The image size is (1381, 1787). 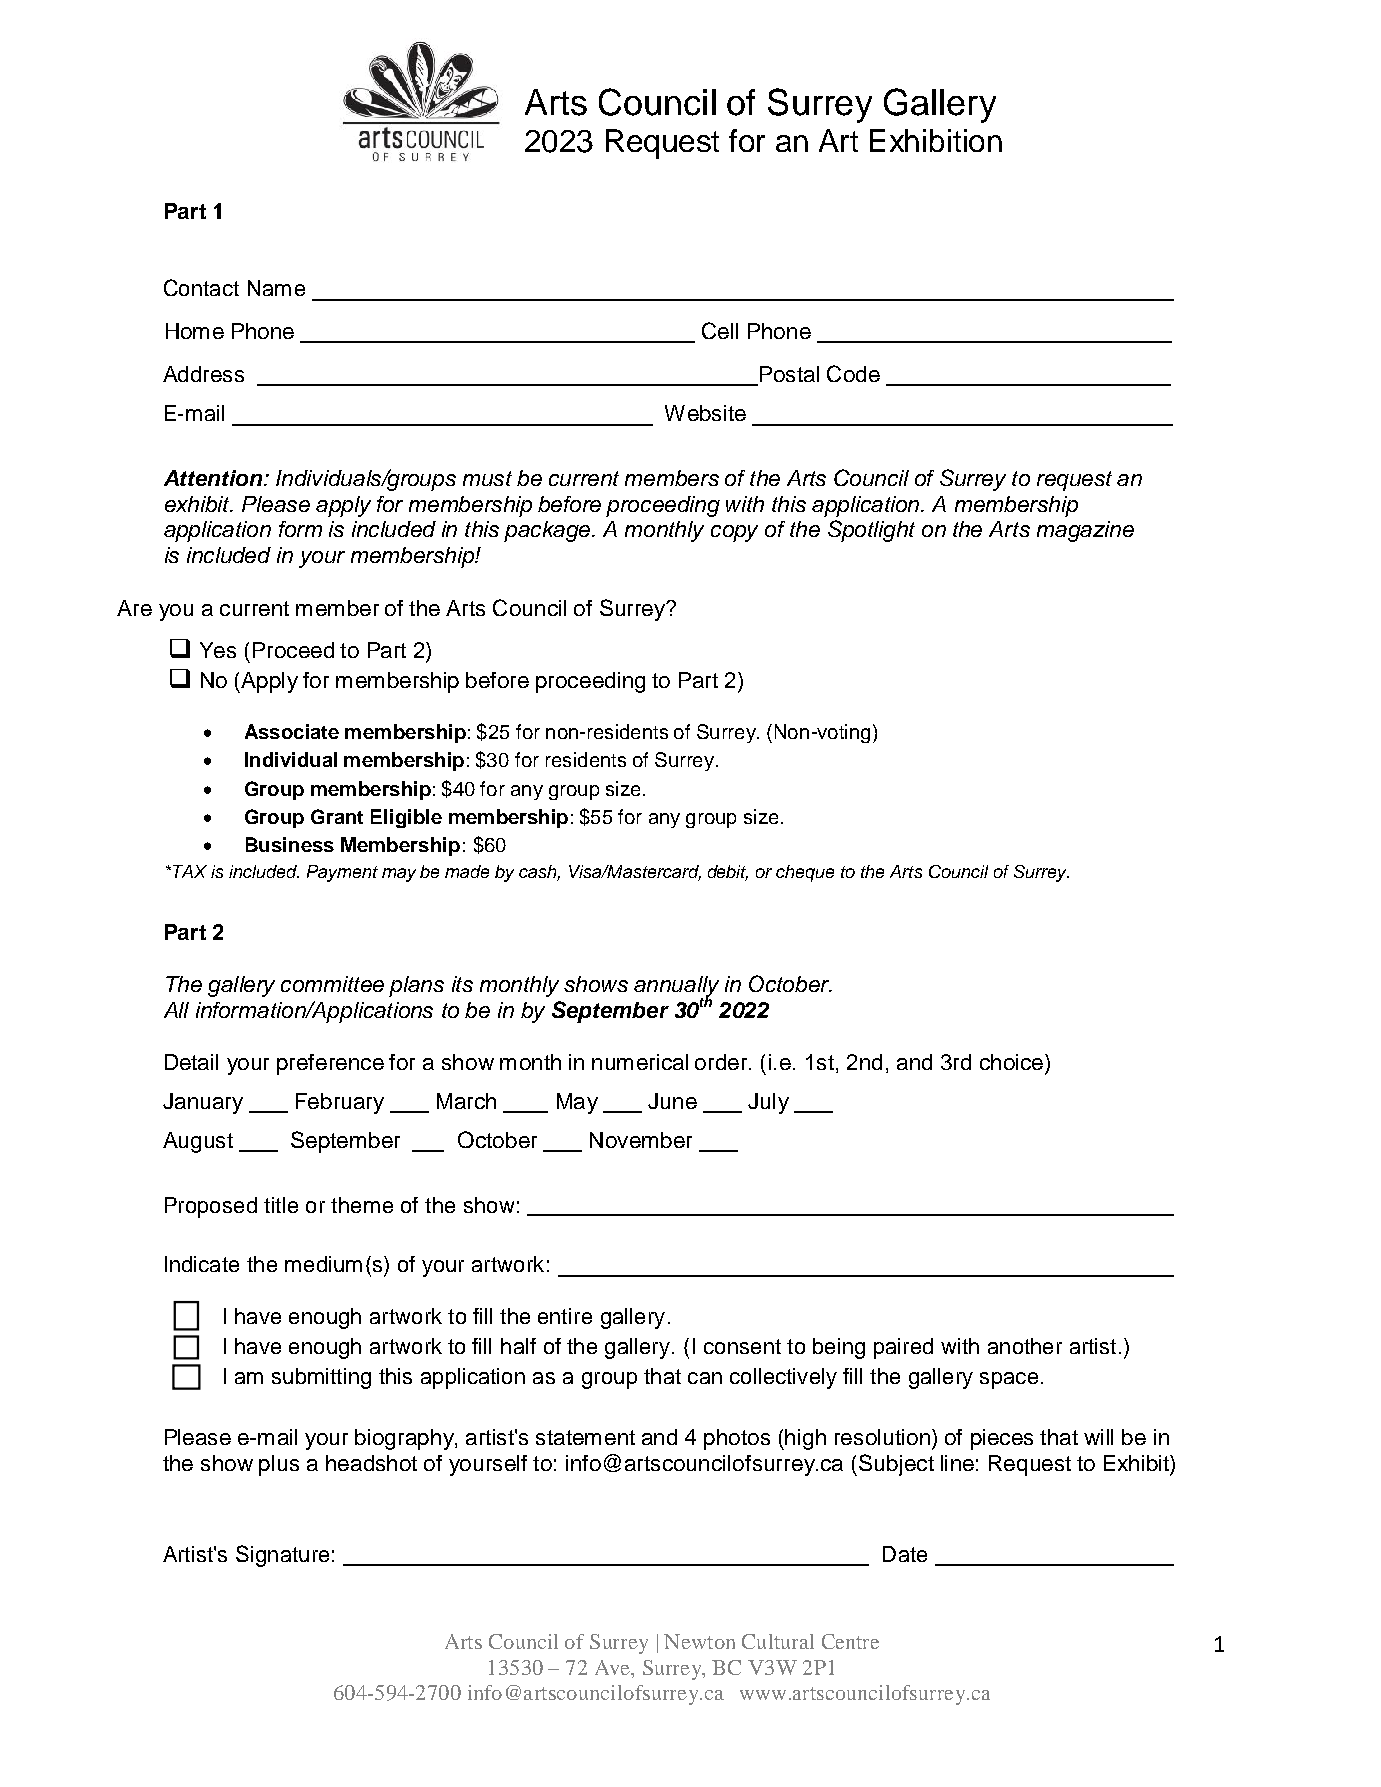 I want to click on annually, so click(x=676, y=987).
